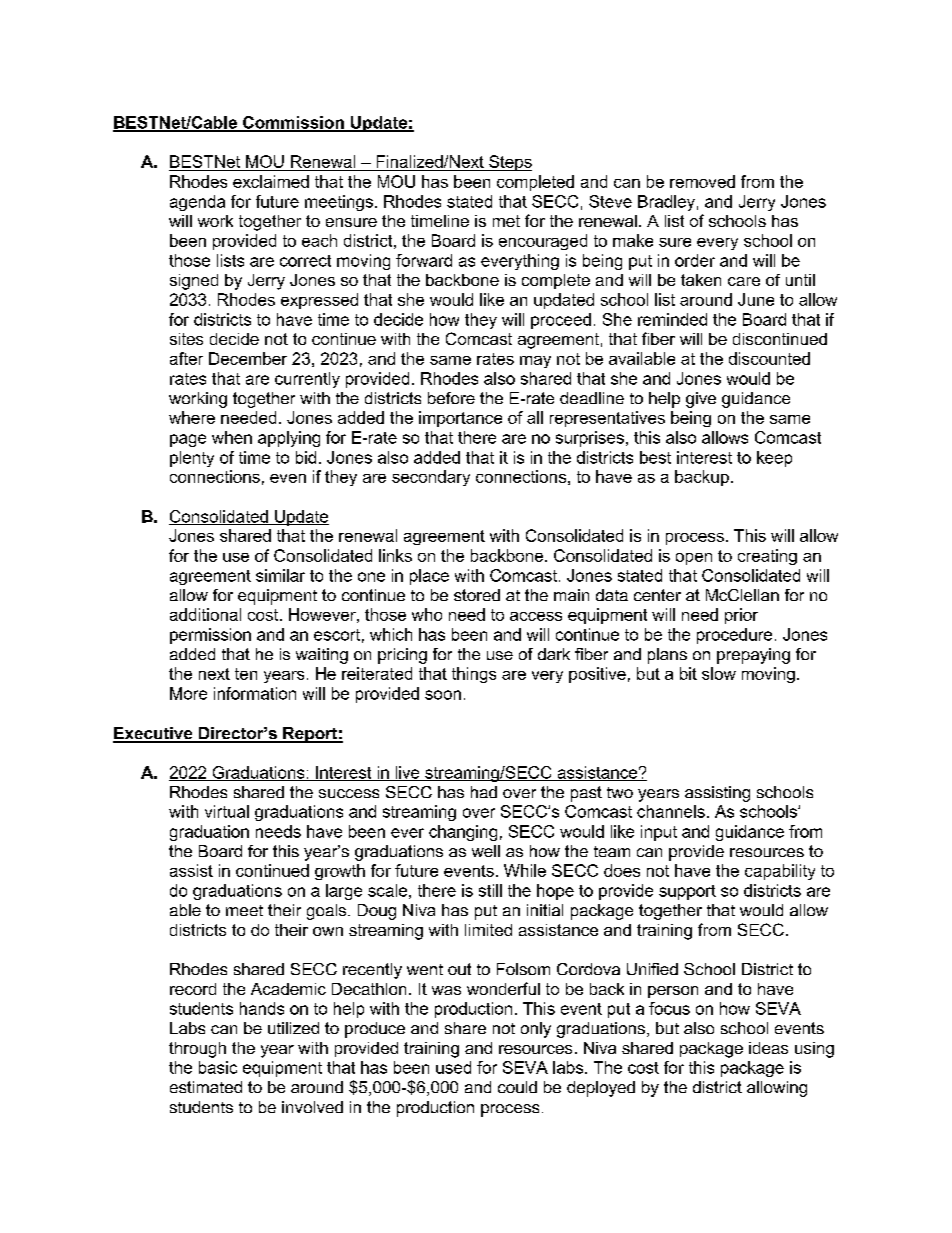 Image resolution: width=952 pixels, height=1233 pixels. Describe the element at coordinates (486, 851) in the image. I see `well` at that location.
